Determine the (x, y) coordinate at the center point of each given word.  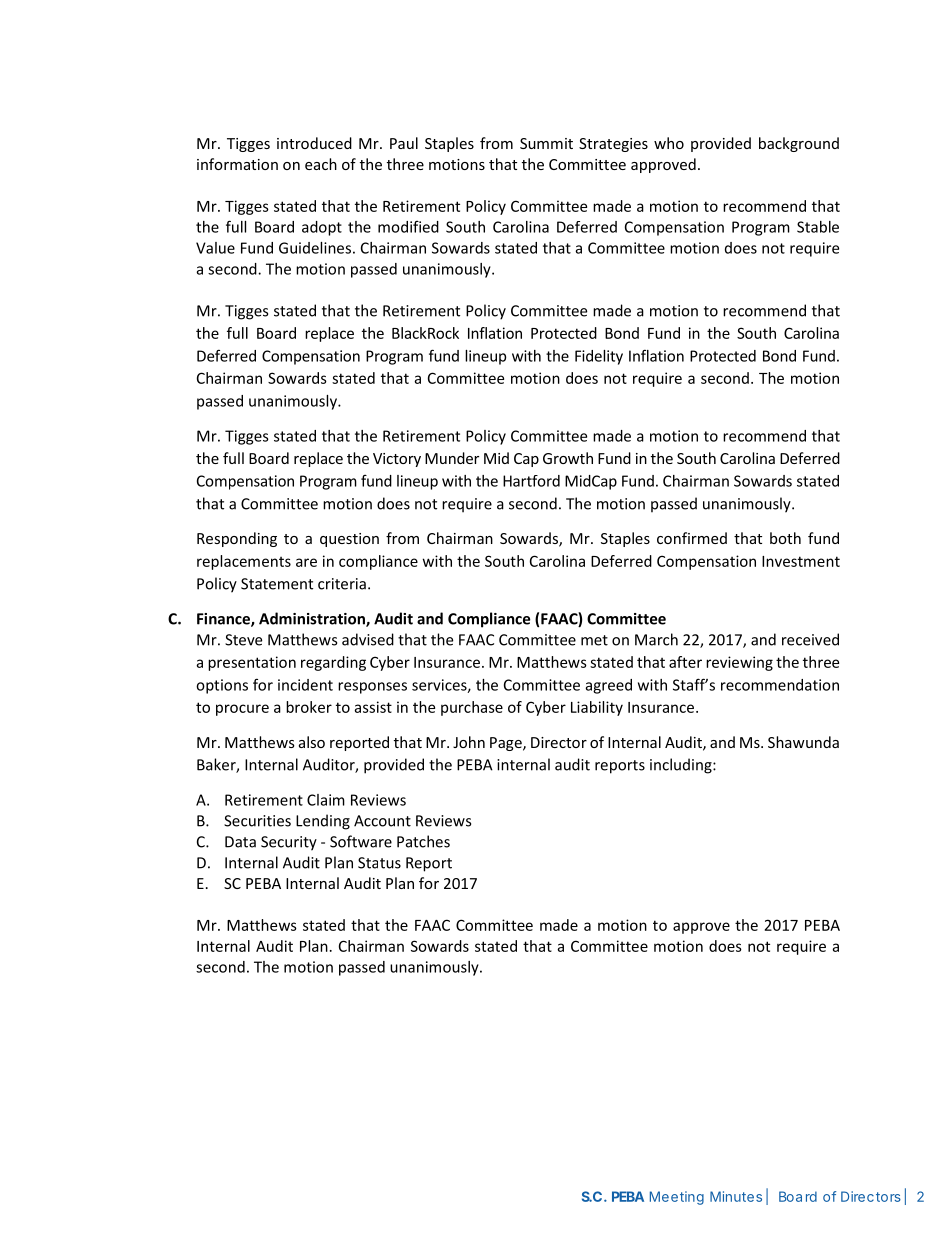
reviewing (739, 663)
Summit (546, 143)
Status (379, 863)
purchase (472, 708)
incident (305, 685)
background (799, 144)
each (321, 164)
